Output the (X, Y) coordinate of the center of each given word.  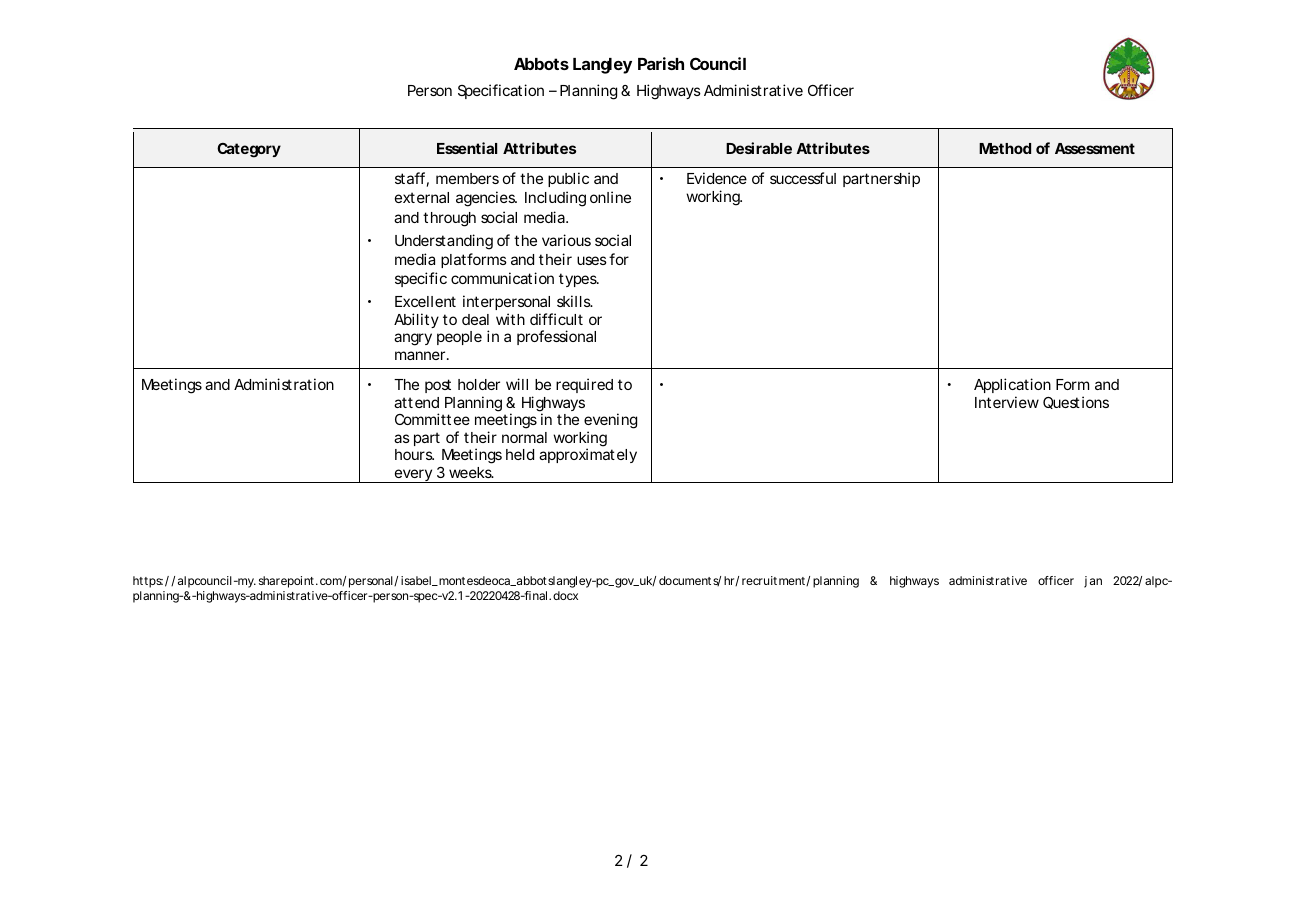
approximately (588, 455)
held (520, 454)
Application (1012, 387)
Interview (1007, 402)
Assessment (1095, 148)
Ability (416, 320)
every (413, 476)
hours (414, 454)
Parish (661, 63)
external (422, 197)
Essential (467, 148)
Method (1005, 148)
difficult (556, 319)
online (610, 197)
